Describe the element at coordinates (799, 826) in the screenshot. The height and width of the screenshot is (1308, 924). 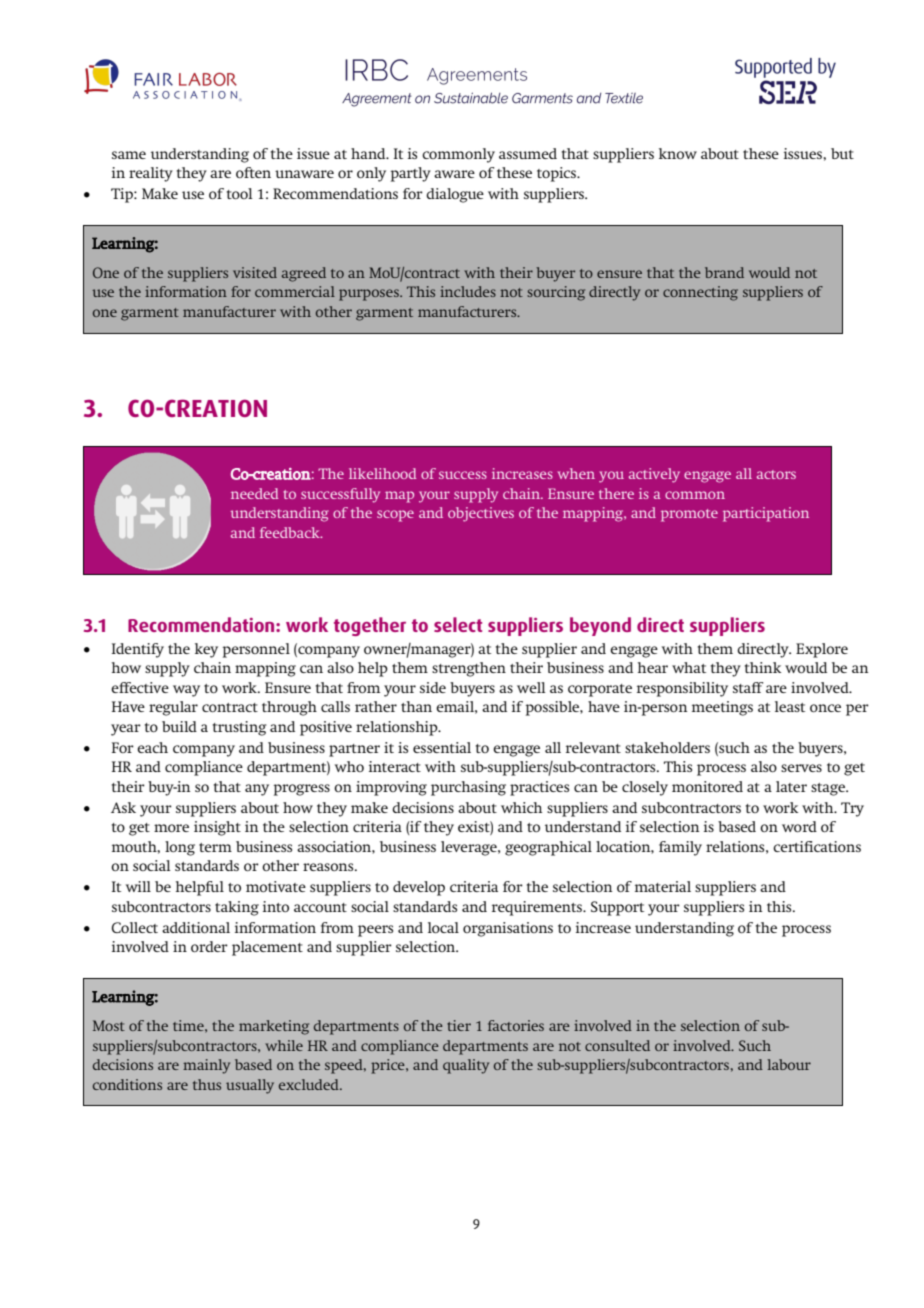
I see `word` at that location.
